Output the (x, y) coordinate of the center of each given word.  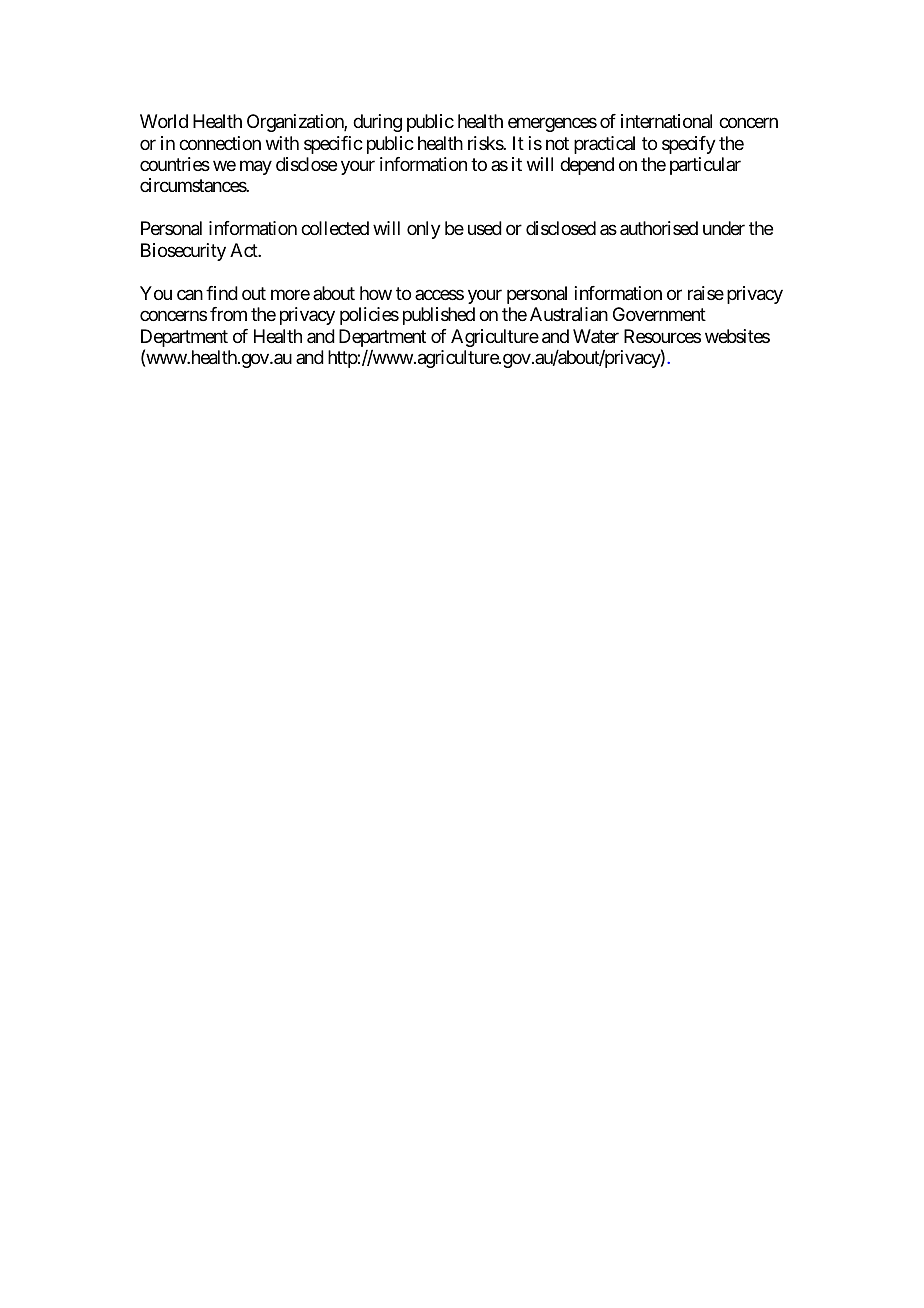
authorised (659, 228)
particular (705, 166)
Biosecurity (183, 252)
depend (587, 166)
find (222, 293)
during (377, 123)
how (376, 293)
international (666, 121)
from (228, 314)
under (724, 228)
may (256, 167)
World (164, 121)
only (424, 230)
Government (659, 314)
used (485, 228)
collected (335, 228)
